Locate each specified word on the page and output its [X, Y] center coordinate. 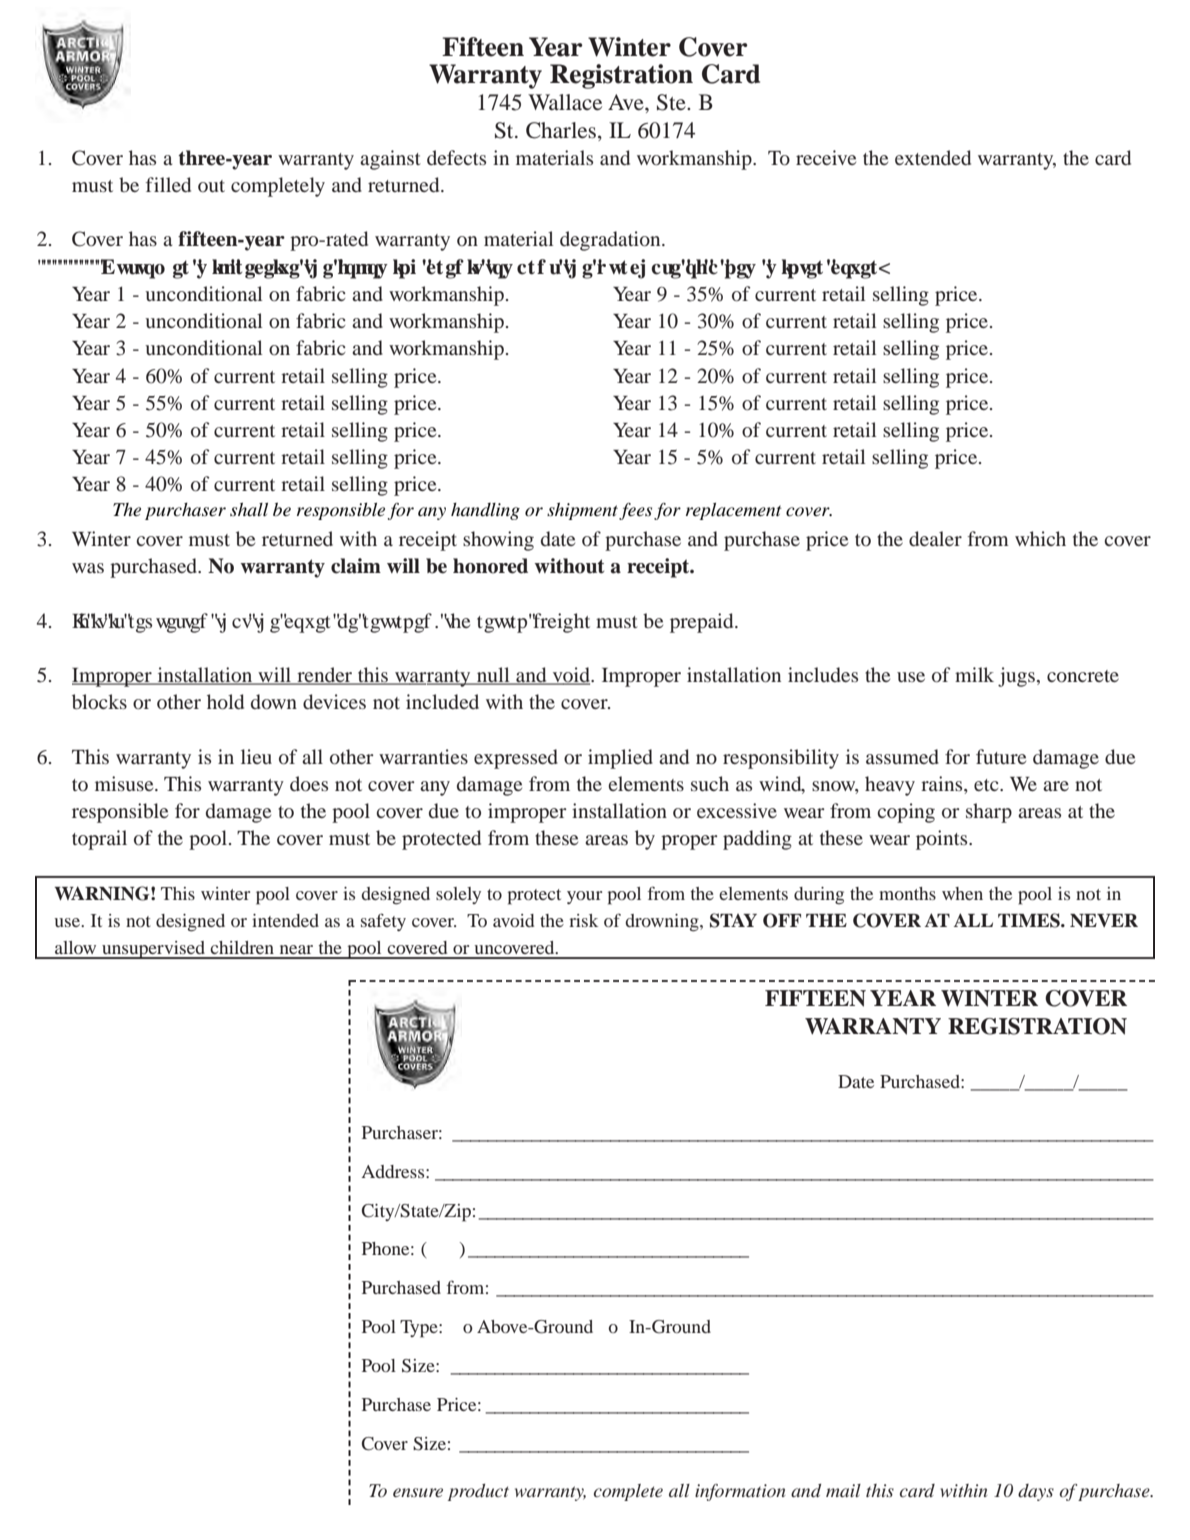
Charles [561, 130]
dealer [935, 538]
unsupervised [153, 950]
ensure [418, 1492]
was [88, 568]
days [1036, 1492]
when [962, 893]
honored [490, 566]
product [478, 1492]
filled [168, 184]
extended [933, 157]
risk [583, 920]
